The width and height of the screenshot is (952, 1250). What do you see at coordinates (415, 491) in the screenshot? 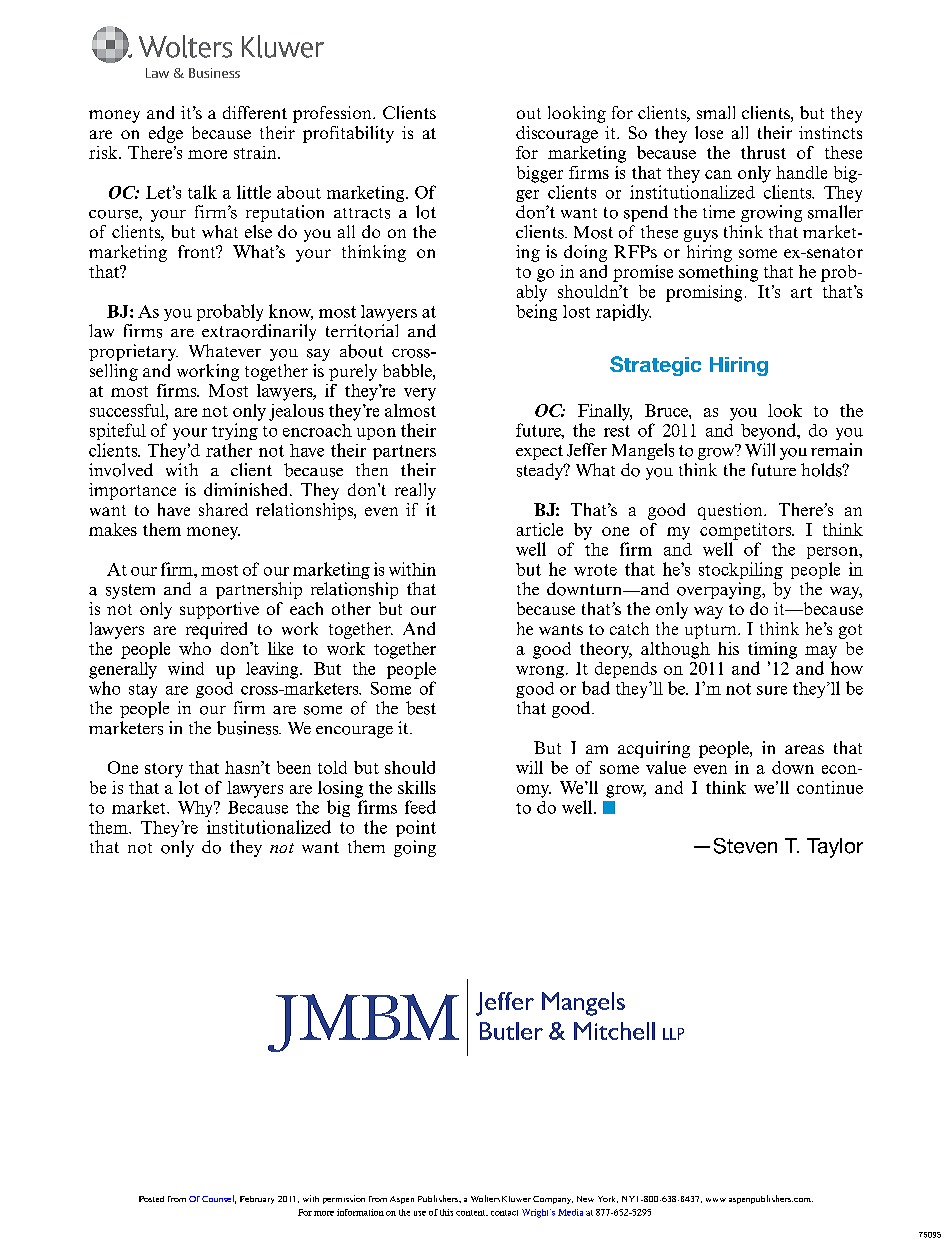
I see `really` at bounding box center [415, 491].
